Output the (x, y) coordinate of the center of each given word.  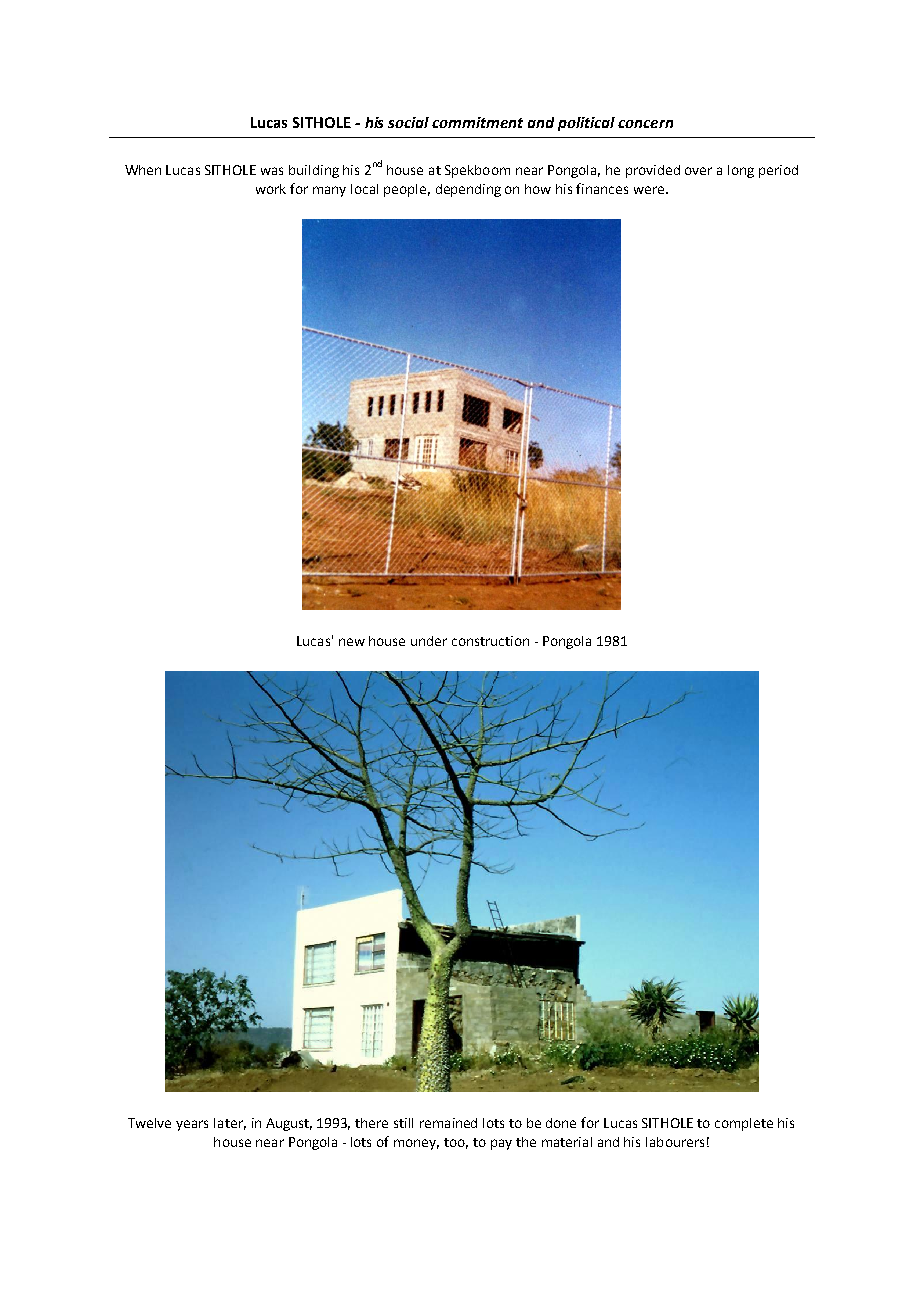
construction (490, 641)
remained (448, 1123)
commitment (477, 122)
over (698, 171)
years (192, 1125)
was (272, 171)
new (352, 642)
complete (744, 1124)
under (429, 641)
